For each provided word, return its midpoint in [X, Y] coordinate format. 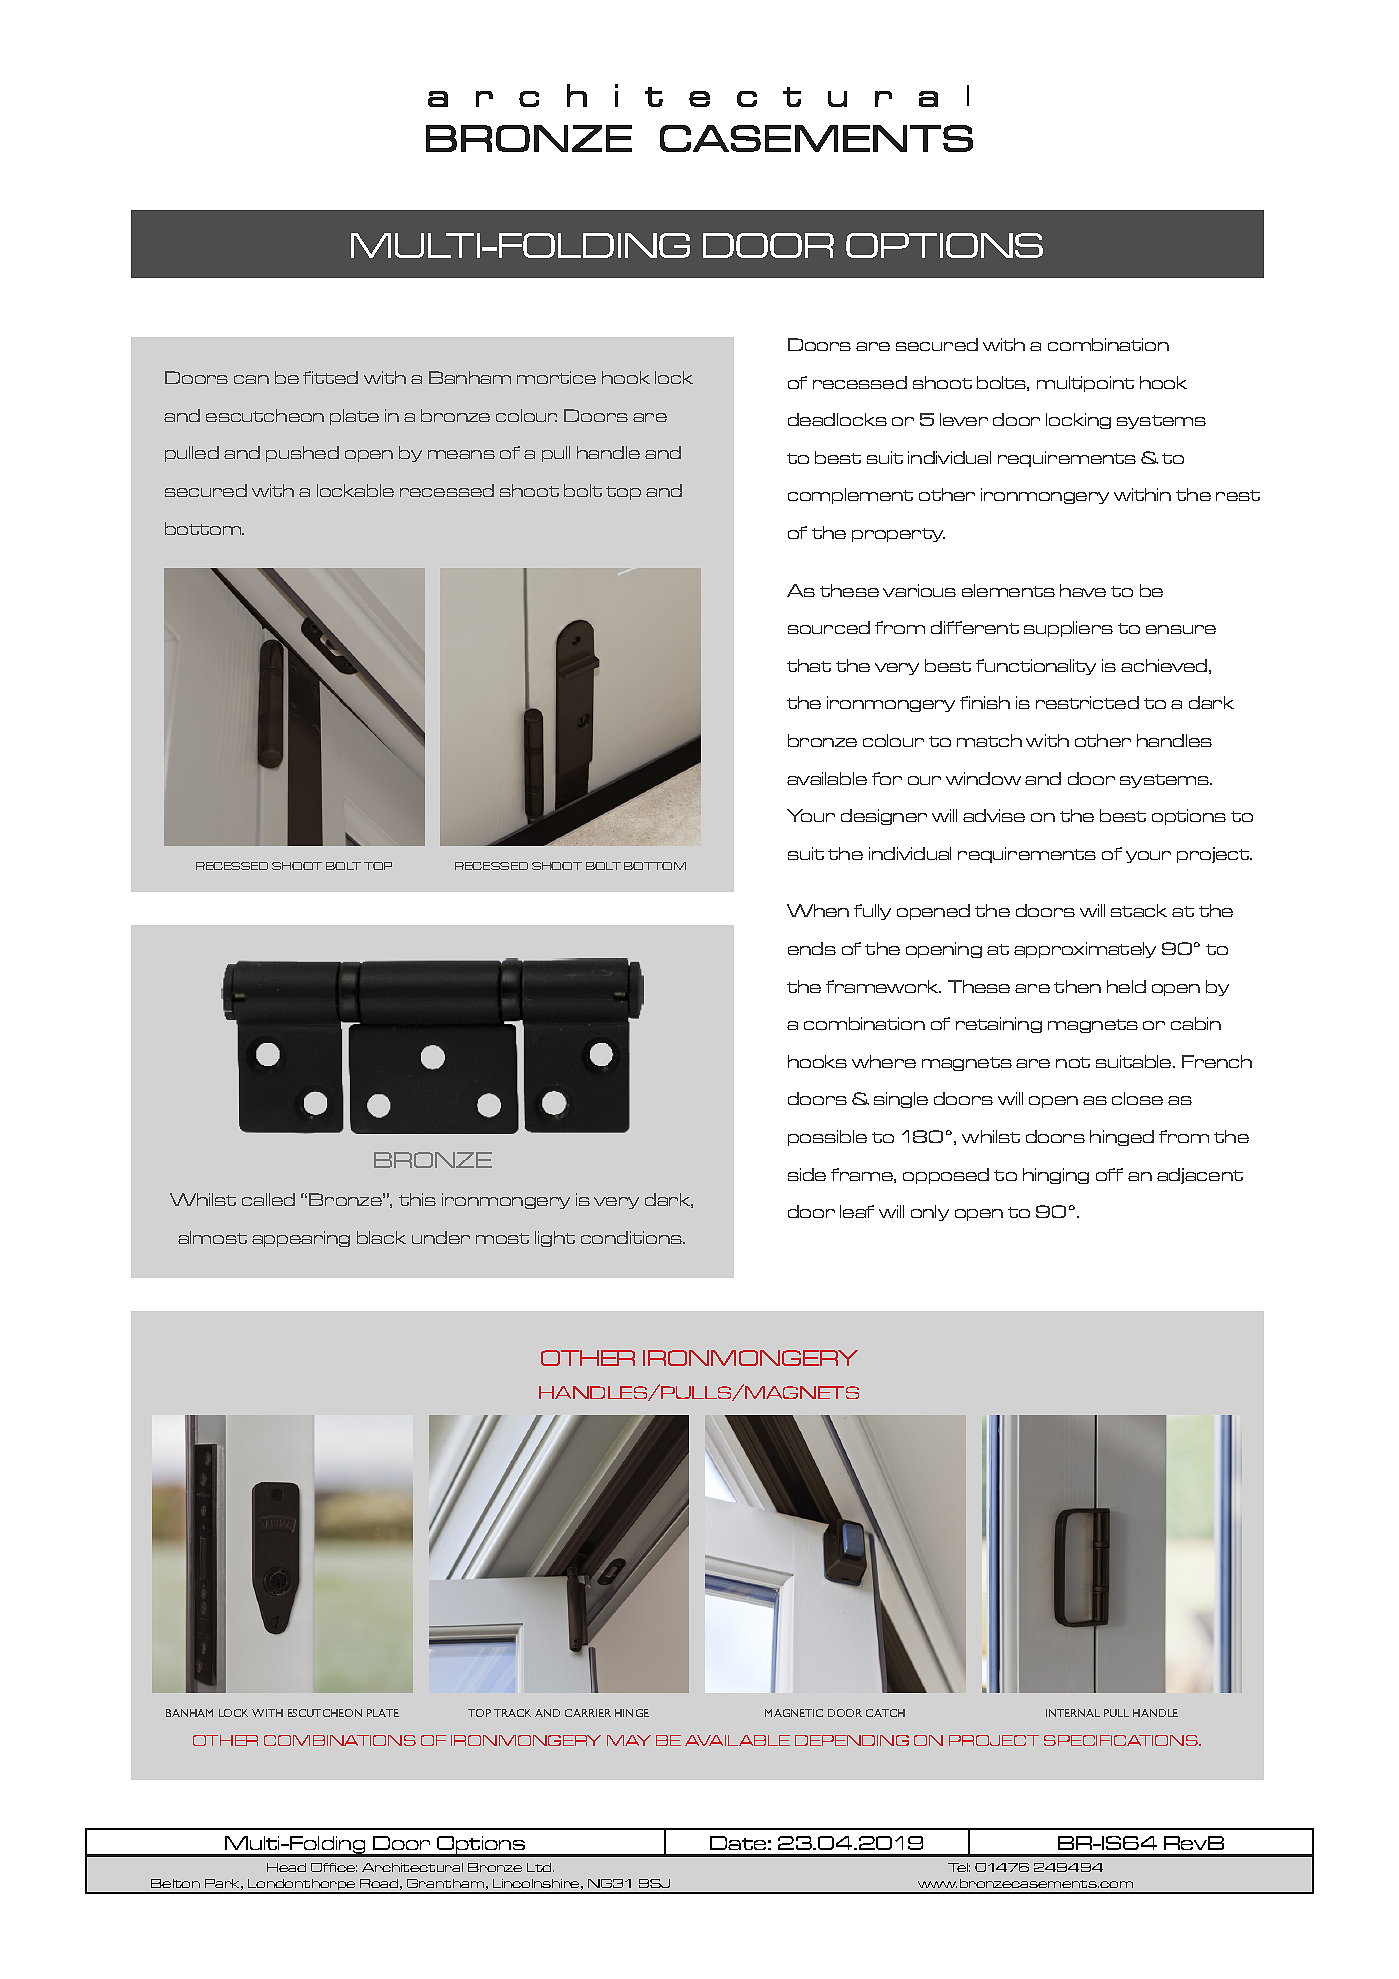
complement [850, 496]
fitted [330, 377]
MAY [629, 1740]
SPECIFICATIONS [1122, 1740]
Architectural [412, 1867]
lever [964, 419]
